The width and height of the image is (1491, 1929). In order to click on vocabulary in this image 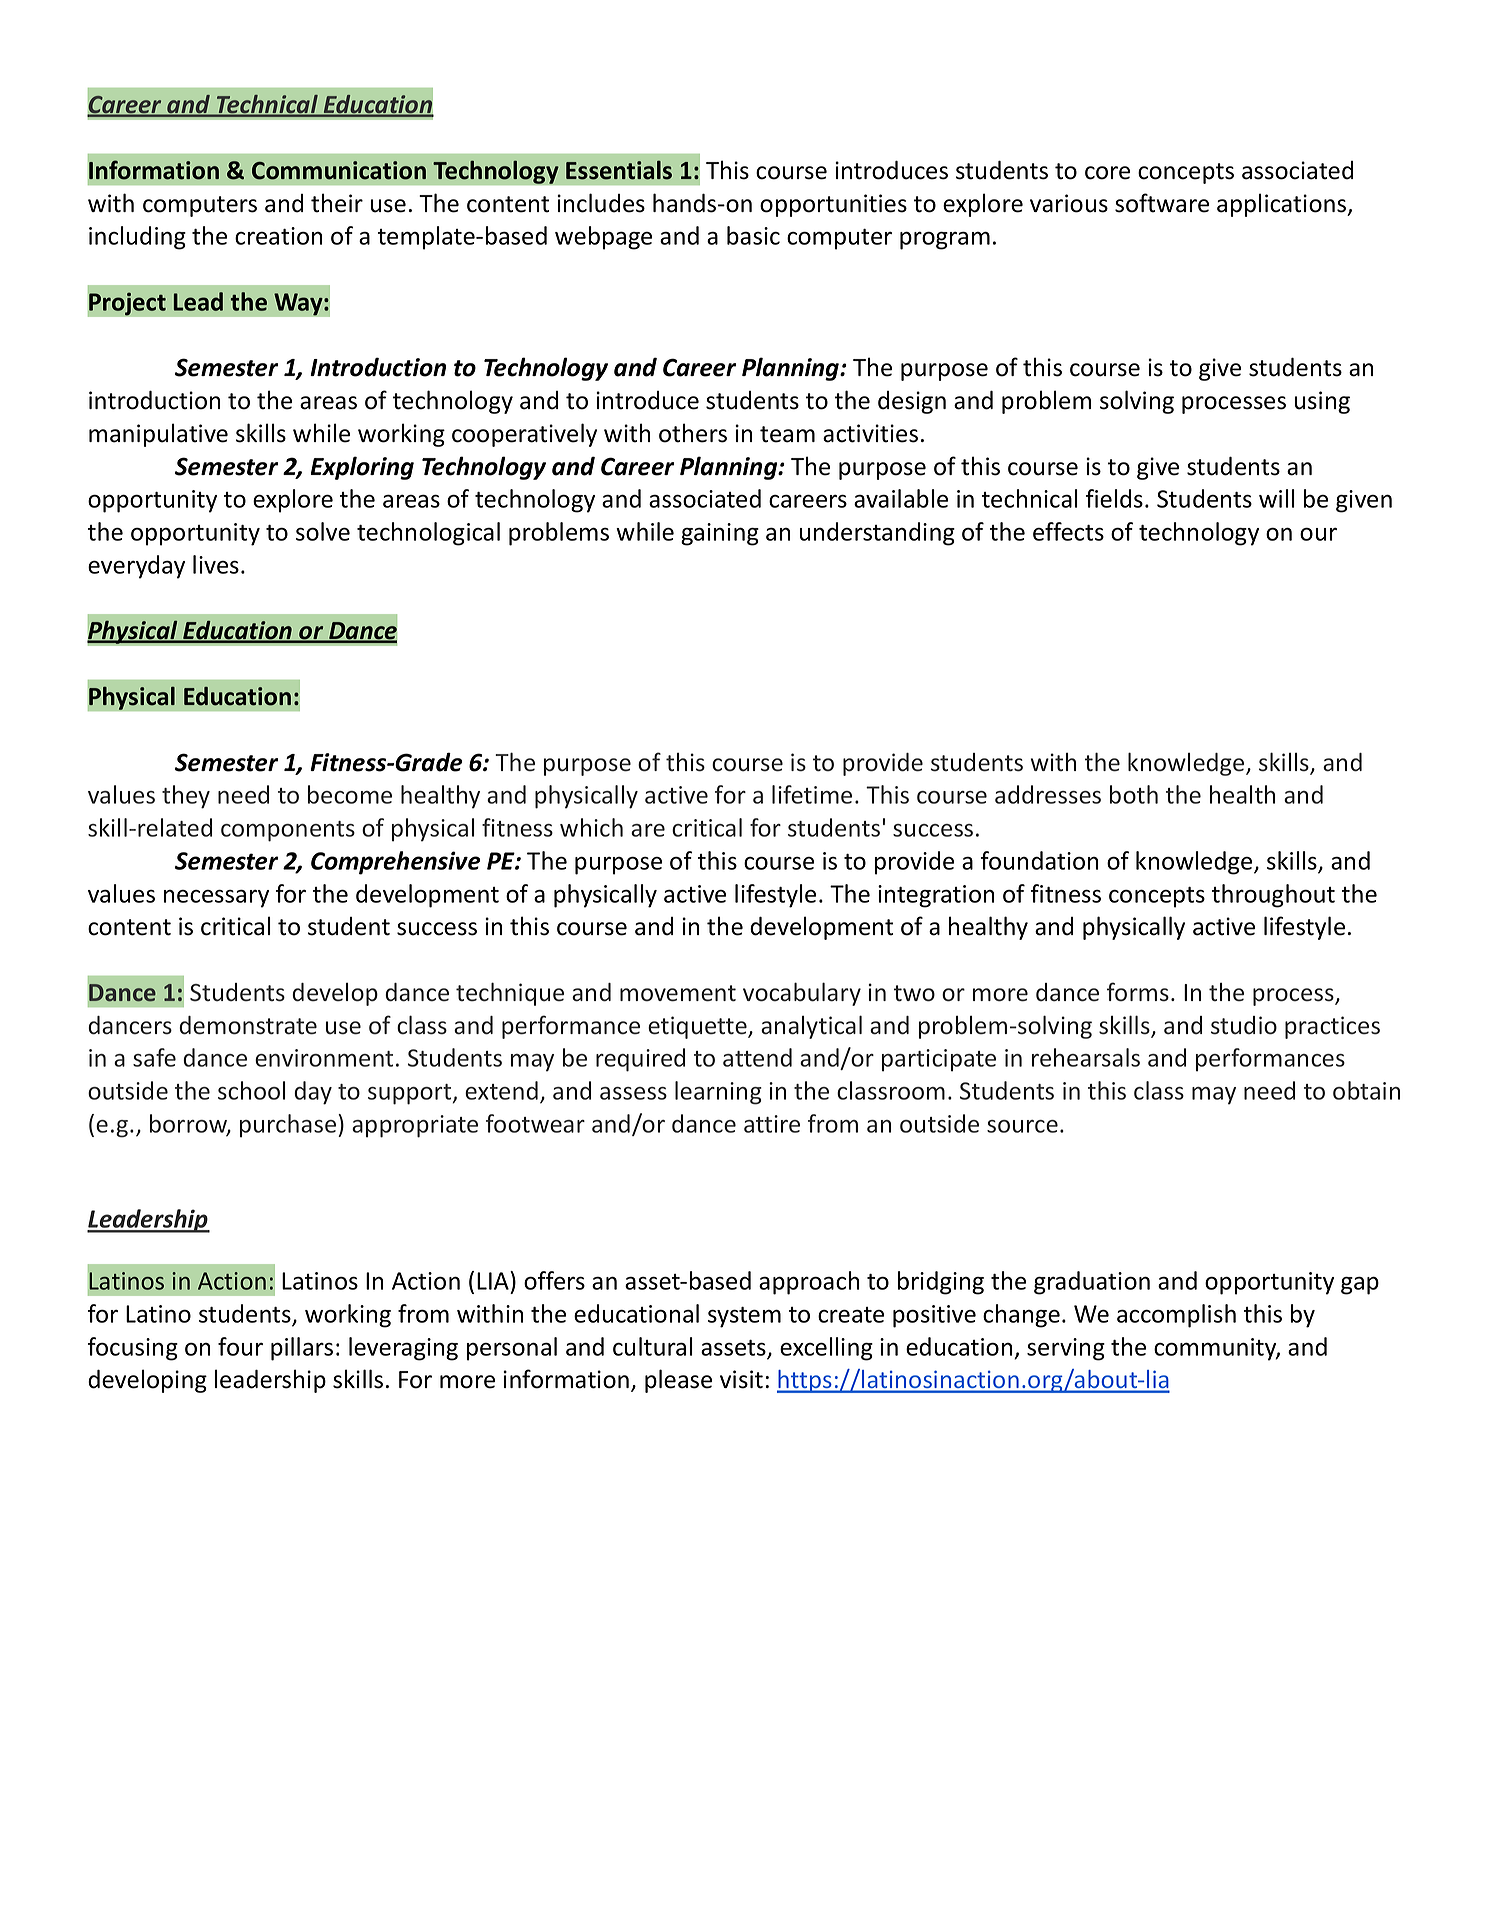, I will do `click(802, 994)`.
